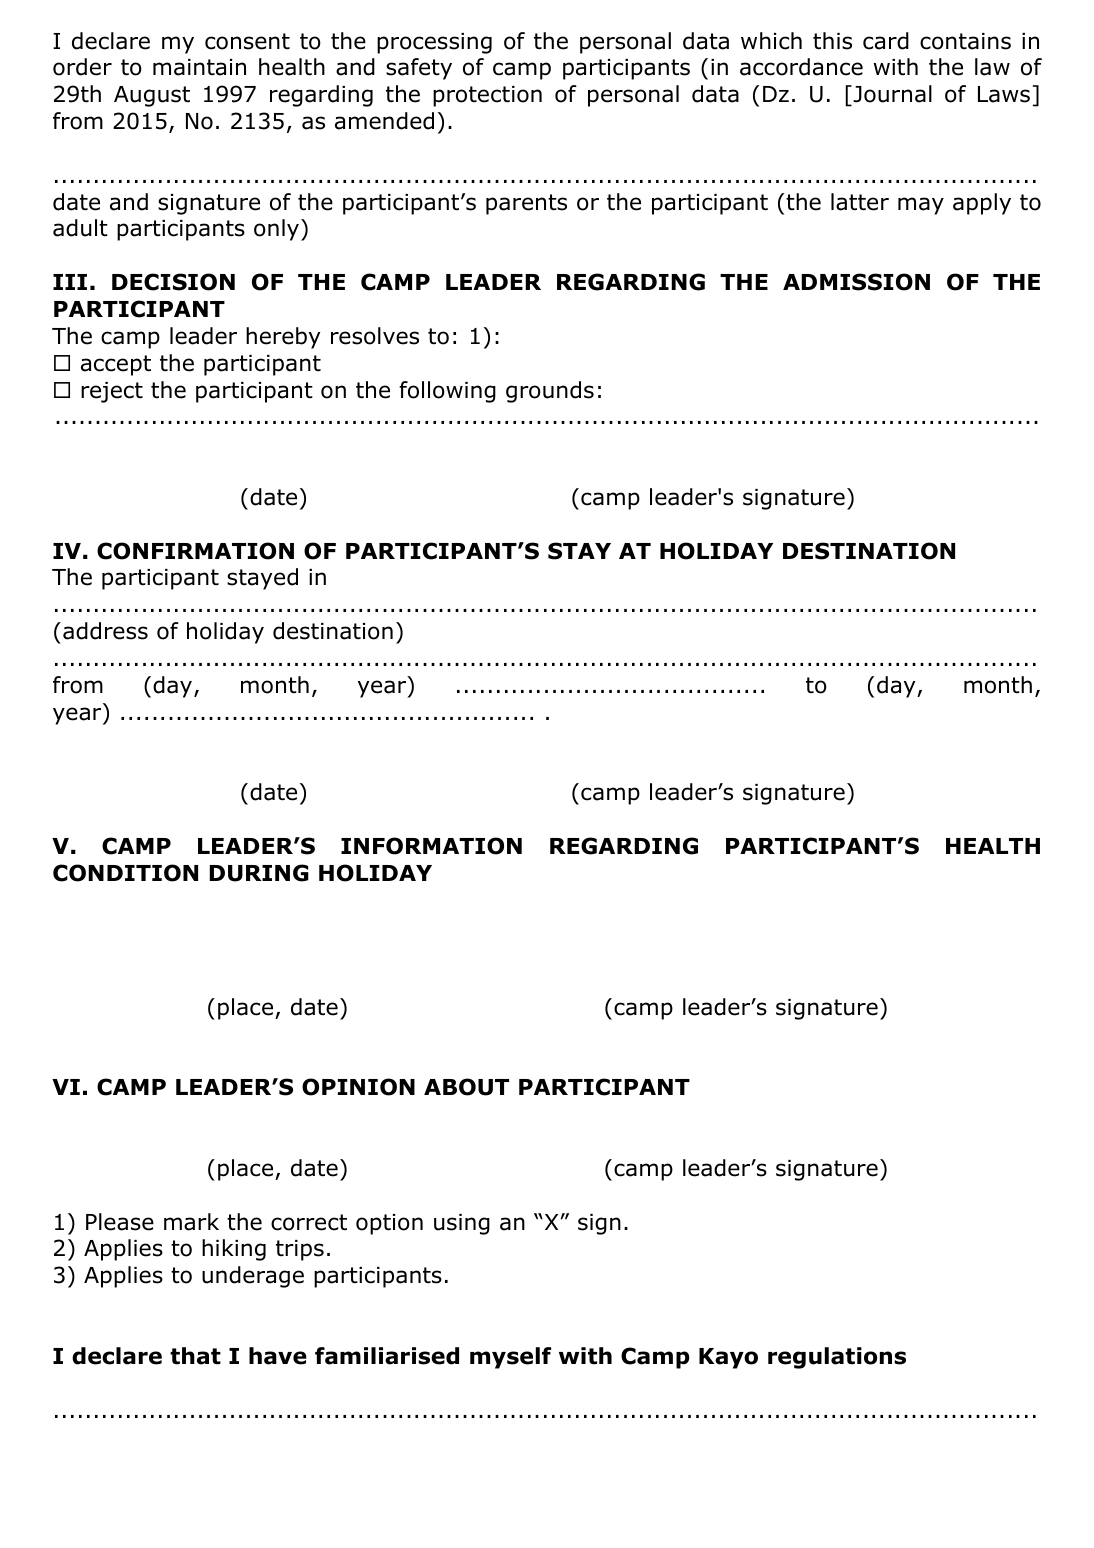  What do you see at coordinates (487, 96) in the page?
I see `protection` at bounding box center [487, 96].
